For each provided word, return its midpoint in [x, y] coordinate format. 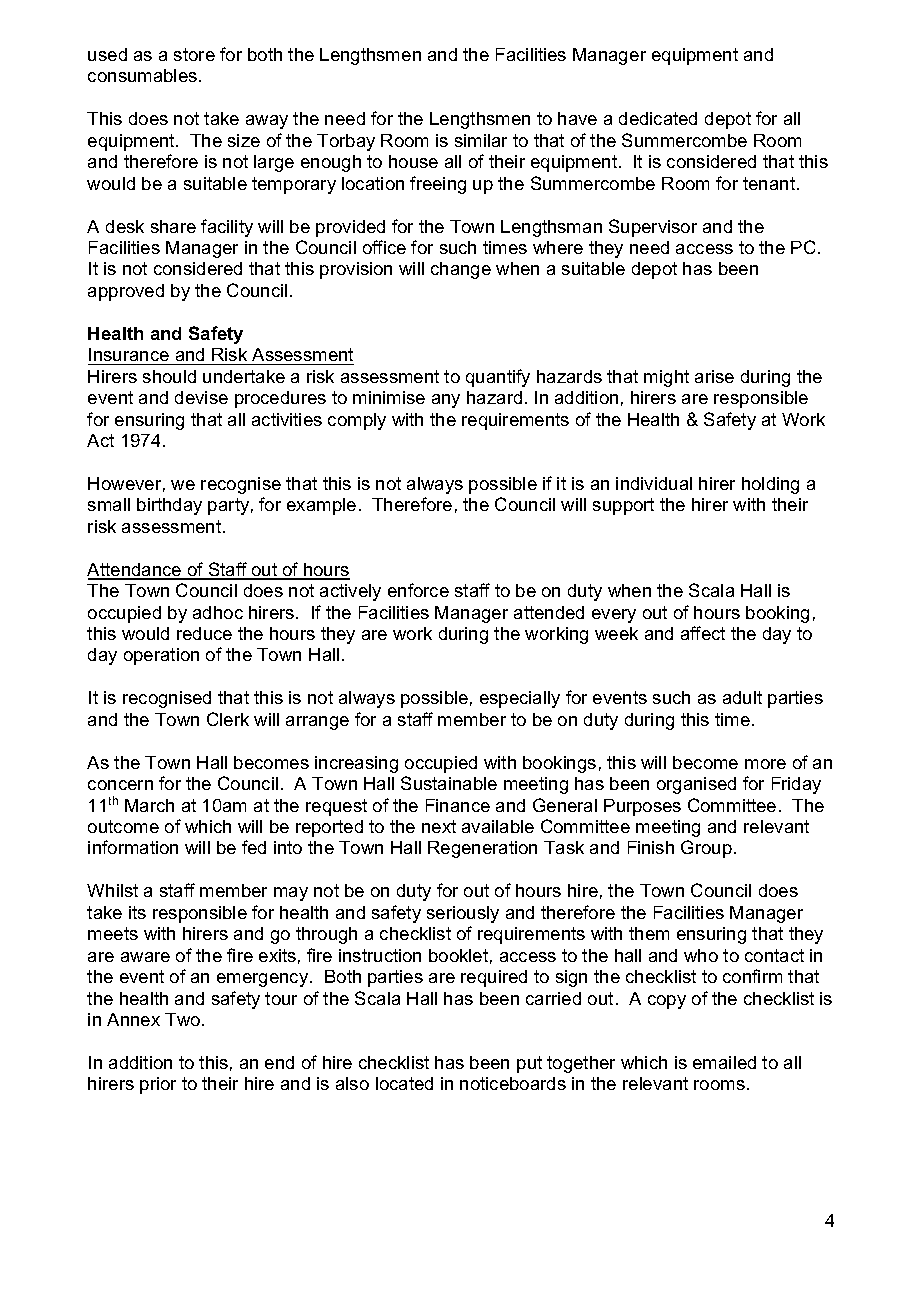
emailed [724, 1062]
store [194, 54]
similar [481, 140]
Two [184, 1019]
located [404, 1083]
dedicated [658, 118]
